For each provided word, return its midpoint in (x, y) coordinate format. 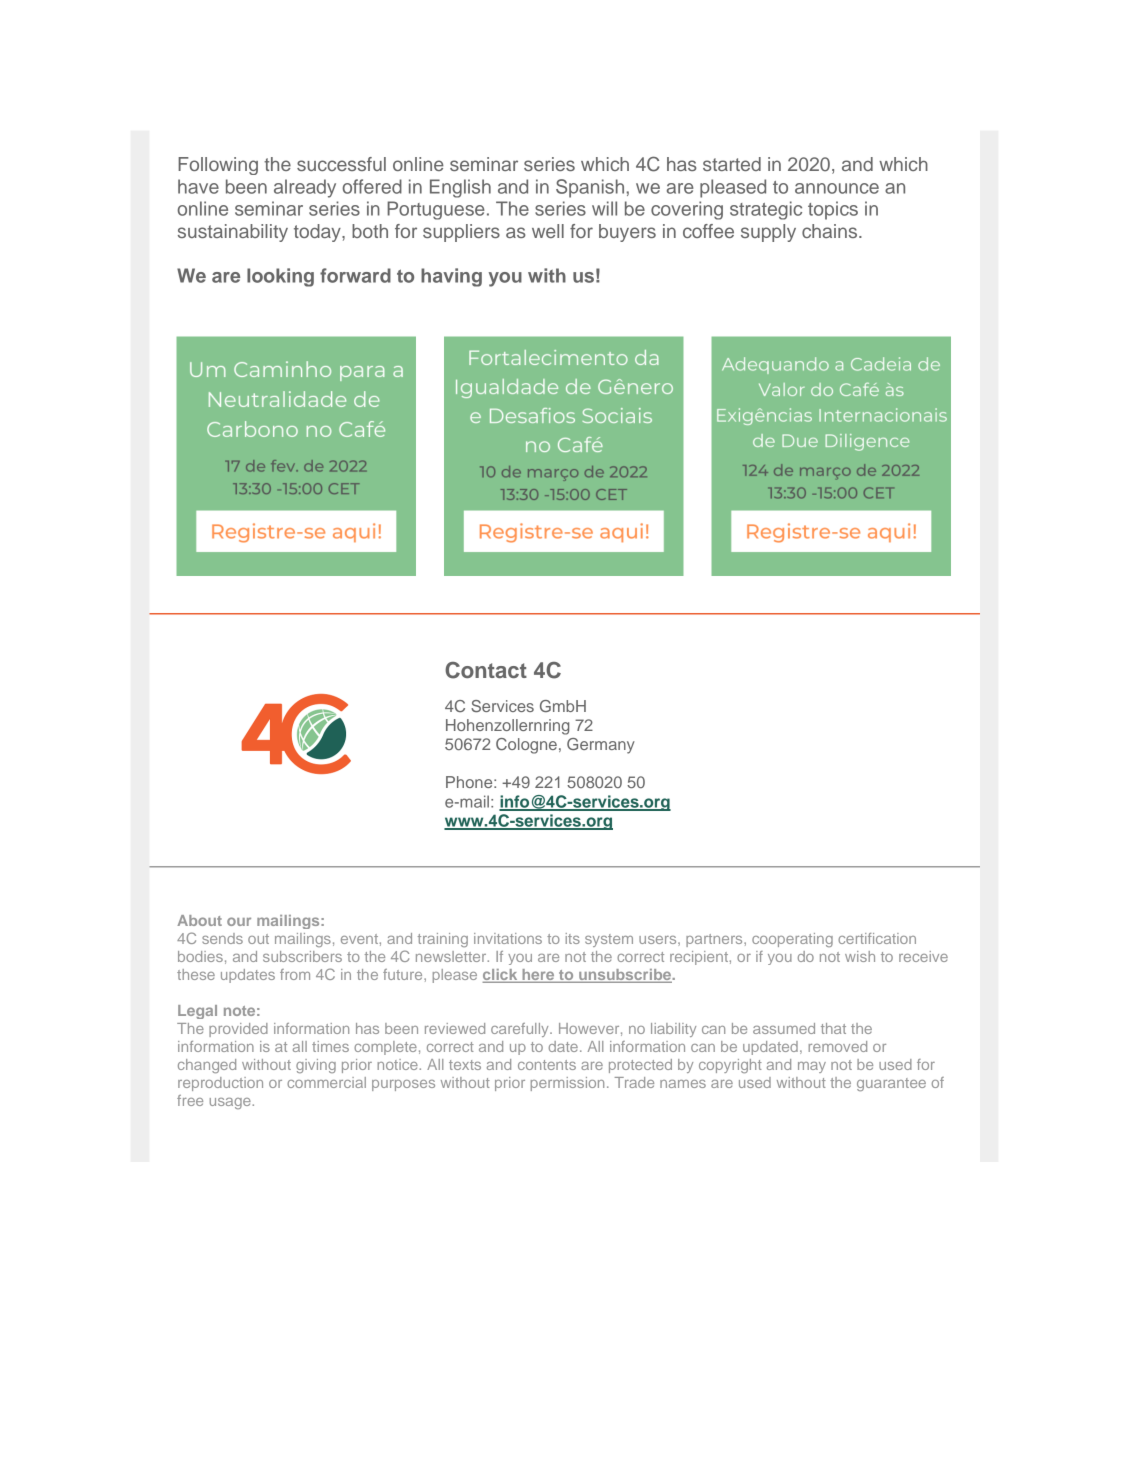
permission (567, 1084)
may (812, 1067)
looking (280, 277)
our (239, 921)
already (305, 188)
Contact (486, 670)
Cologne (526, 746)
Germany (601, 746)
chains (831, 231)
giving (316, 1066)
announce (837, 188)
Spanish (590, 188)
